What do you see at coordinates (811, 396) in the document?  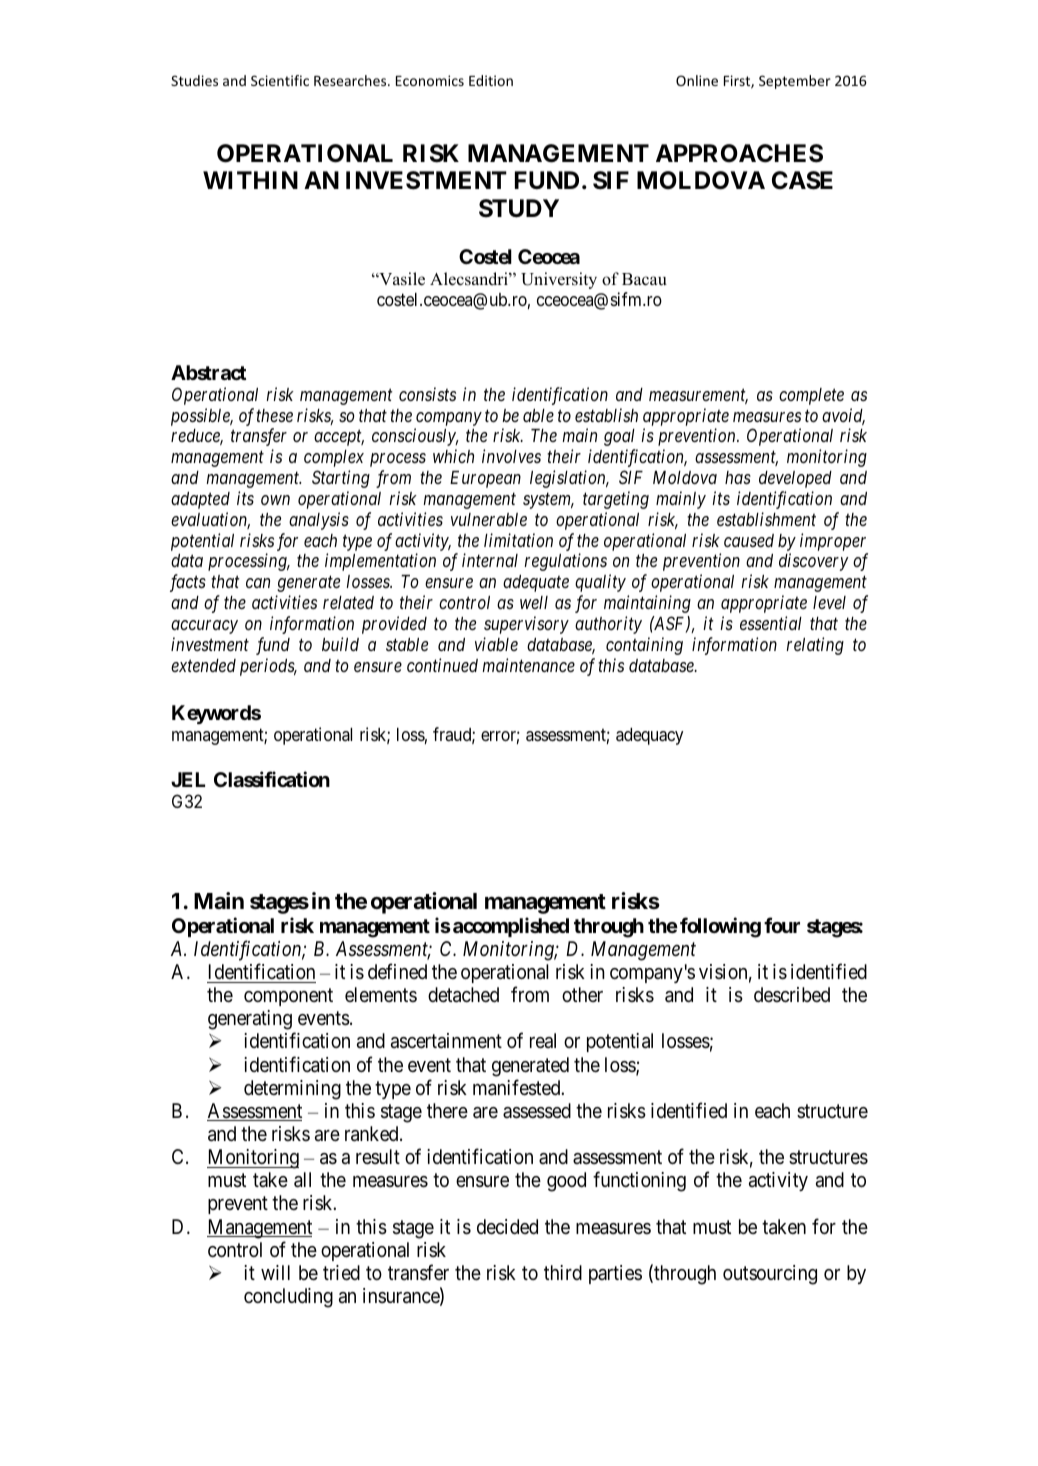 I see `complete` at bounding box center [811, 396].
